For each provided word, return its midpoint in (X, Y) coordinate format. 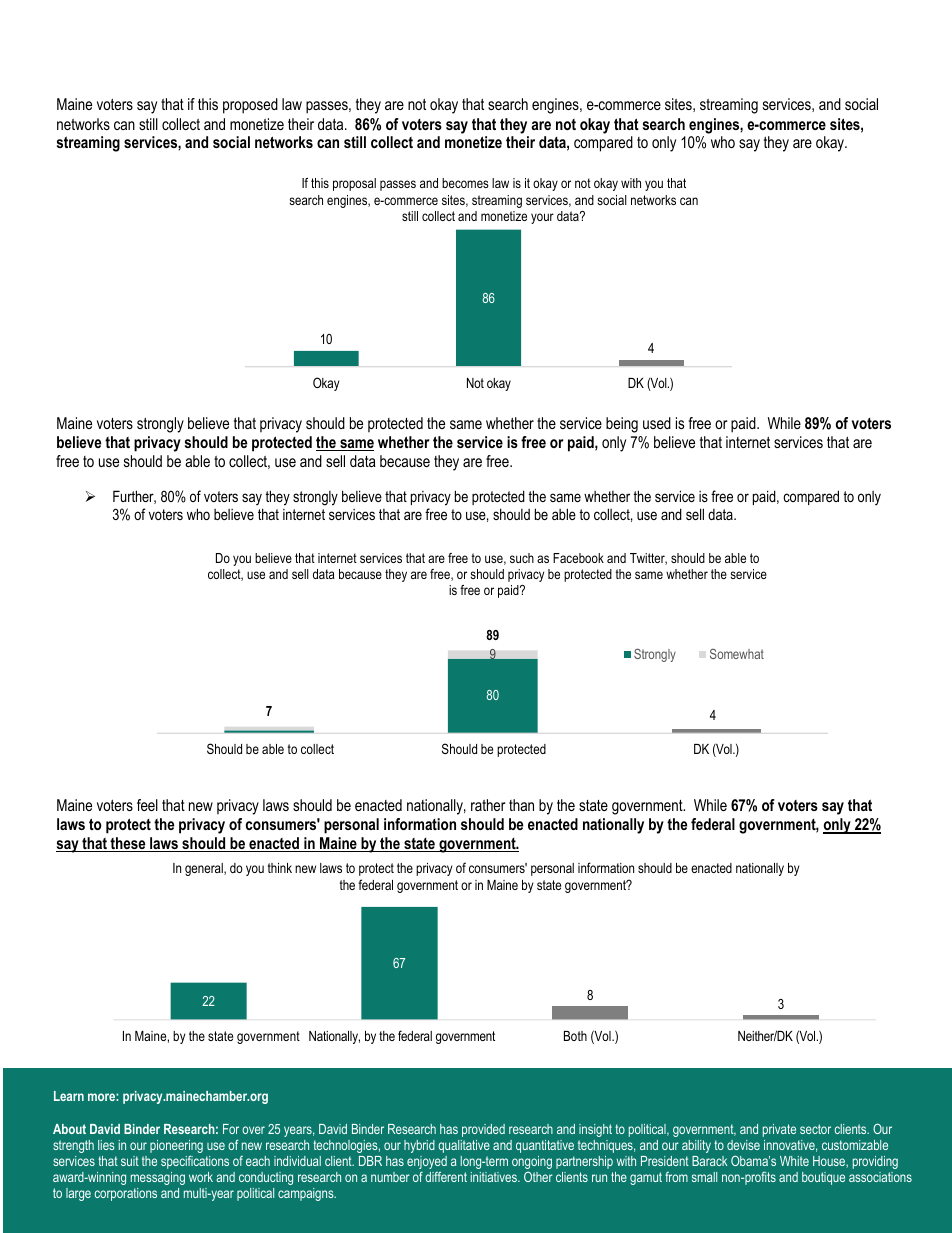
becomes (465, 183)
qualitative (464, 1146)
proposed (250, 106)
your (542, 218)
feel (147, 805)
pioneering (176, 1148)
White (794, 1161)
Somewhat (737, 654)
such (522, 558)
